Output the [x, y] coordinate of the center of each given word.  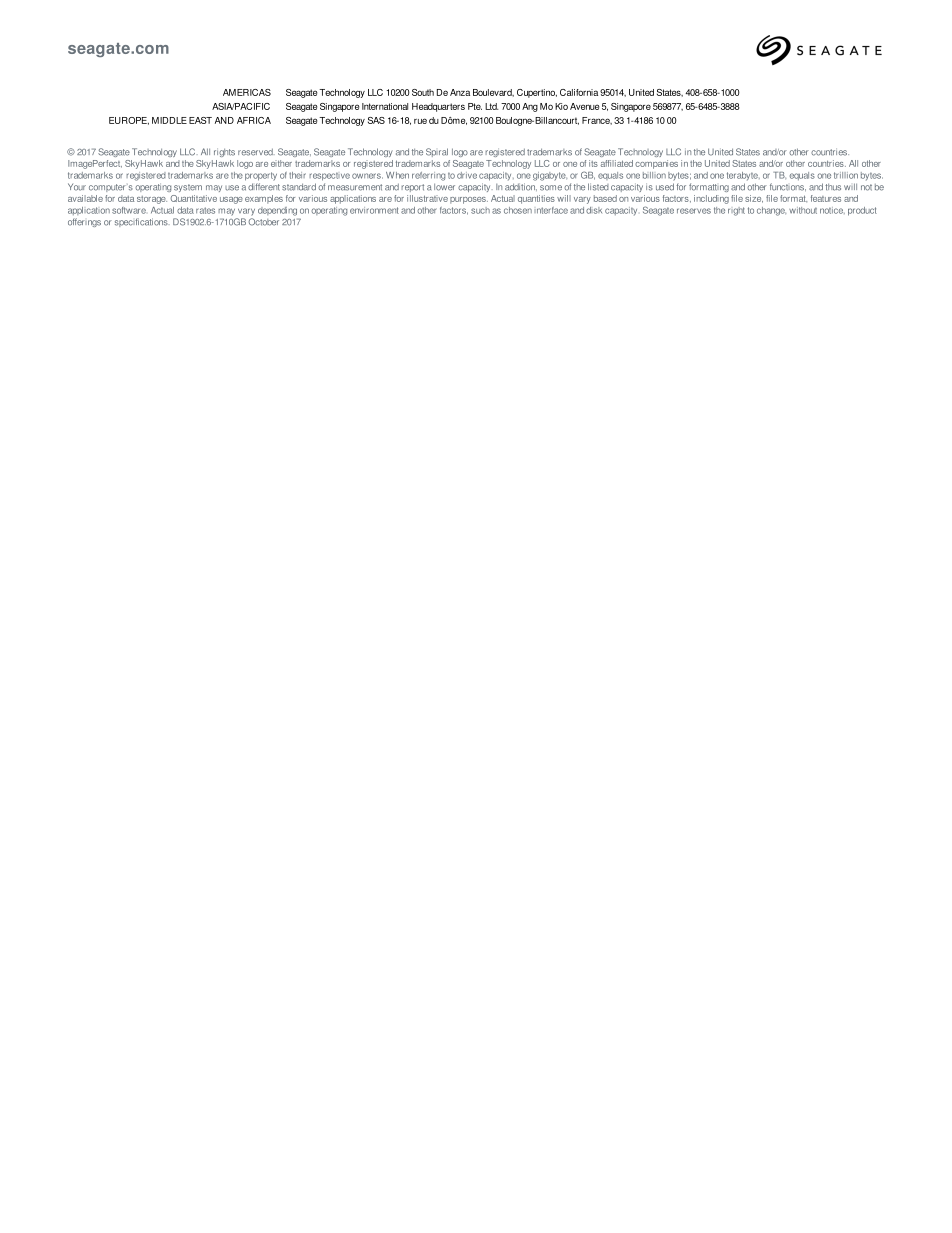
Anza [460, 92]
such [480, 210]
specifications [142, 222]
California [579, 92]
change [771, 211]
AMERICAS [247, 92]
